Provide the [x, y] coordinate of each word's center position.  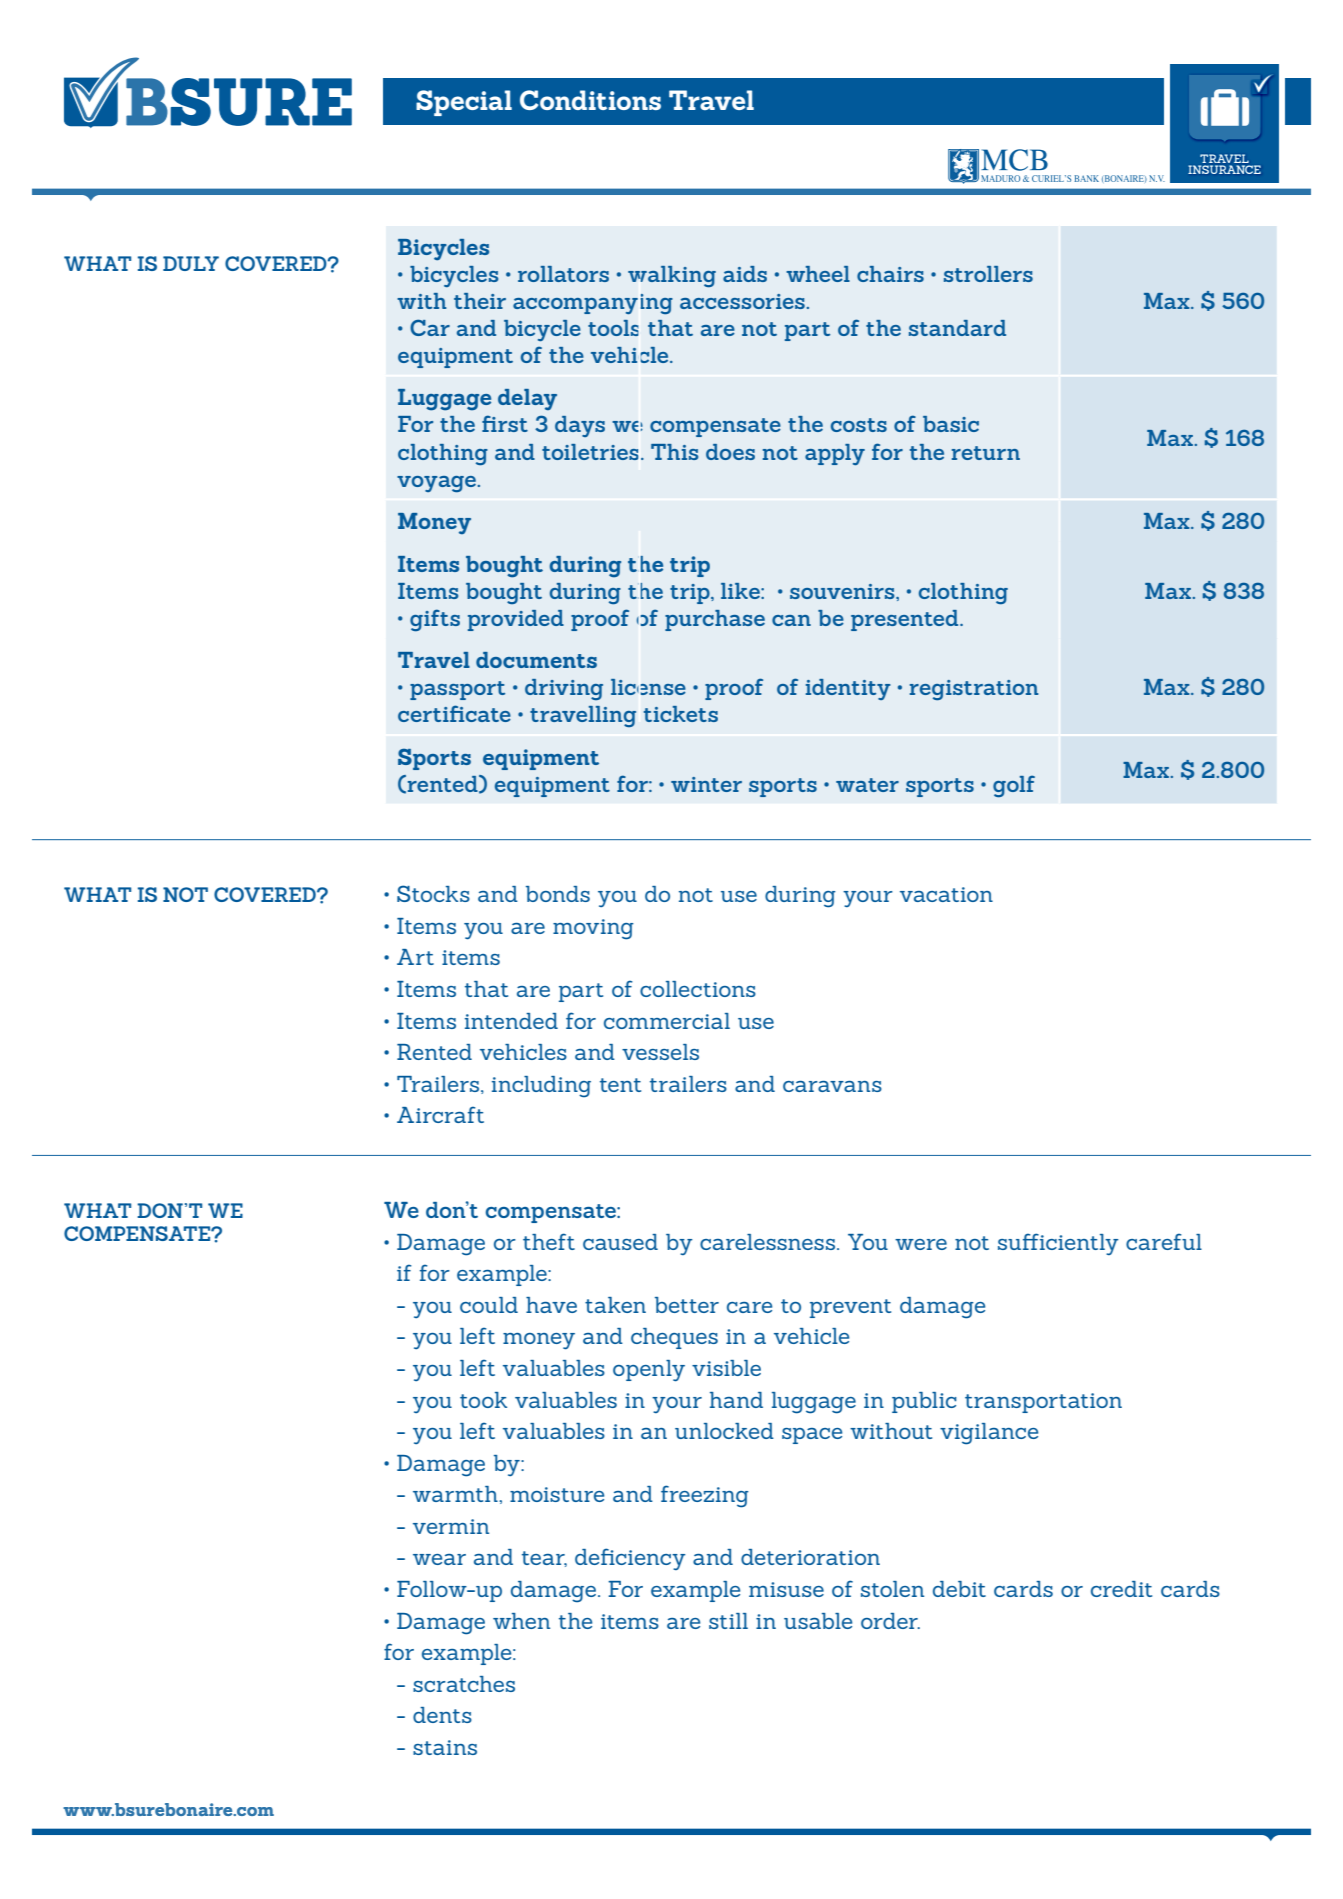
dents [442, 1715]
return [986, 453]
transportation [1043, 1403]
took [483, 1400]
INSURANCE [1224, 169]
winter [706, 784]
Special [464, 103]
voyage [438, 484]
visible [726, 1368]
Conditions [590, 100]
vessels [660, 1052]
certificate [454, 713]
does [730, 452]
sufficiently [1058, 1244]
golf [1014, 786]
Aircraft [440, 1114]
